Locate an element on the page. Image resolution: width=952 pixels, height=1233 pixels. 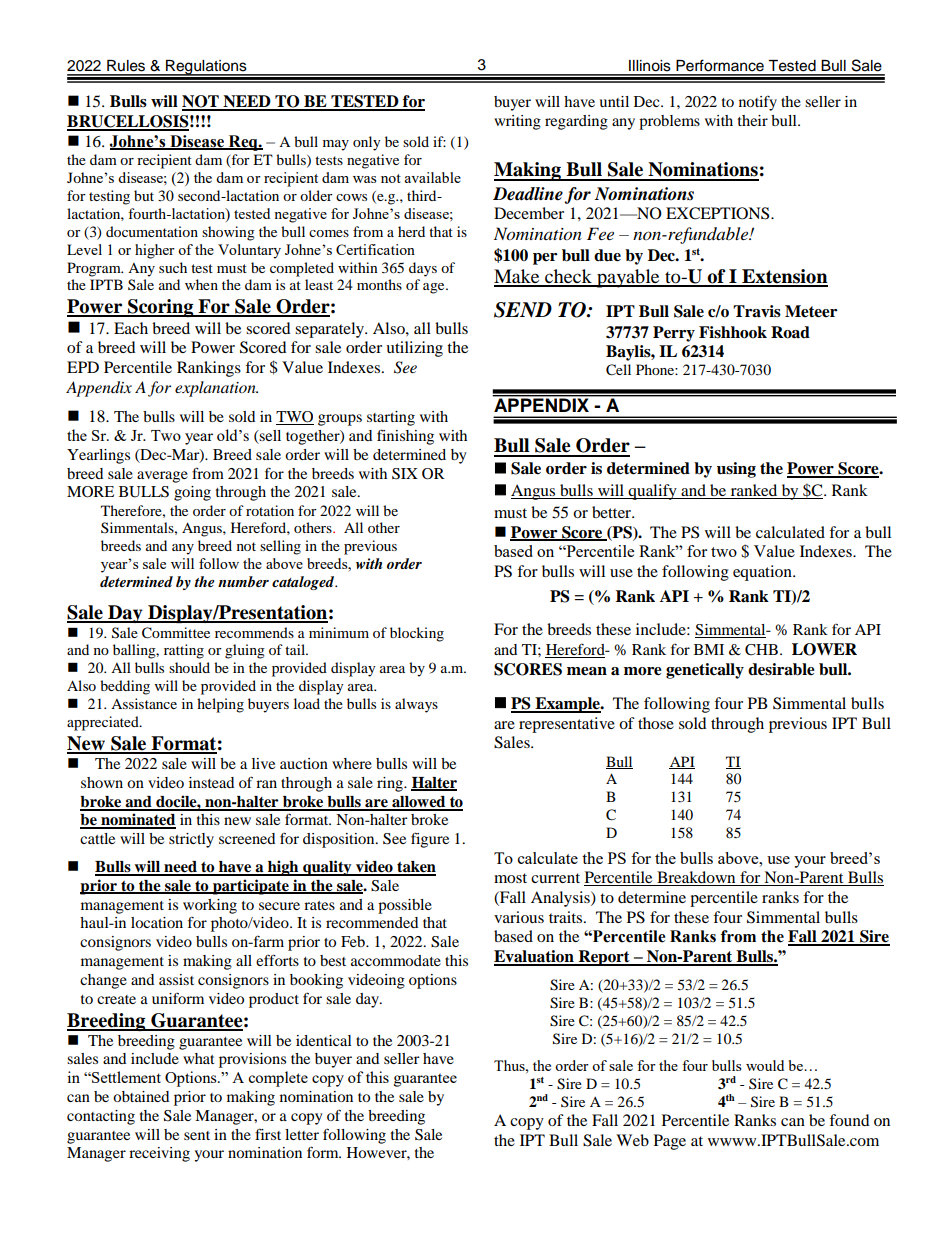
writing is located at coordinates (517, 122).
